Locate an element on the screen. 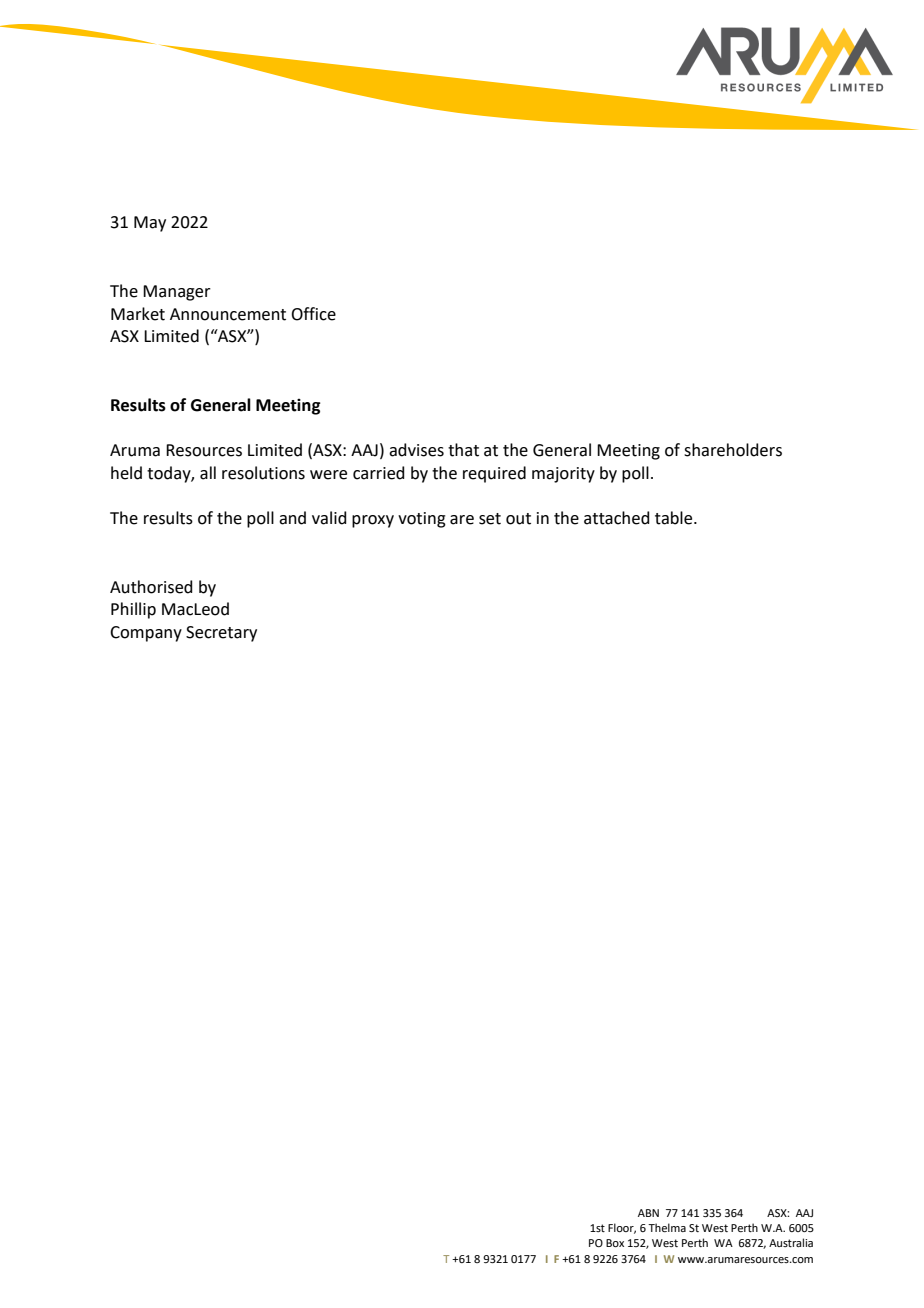 This screenshot has width=924, height=1308. table is located at coordinates (675, 518).
